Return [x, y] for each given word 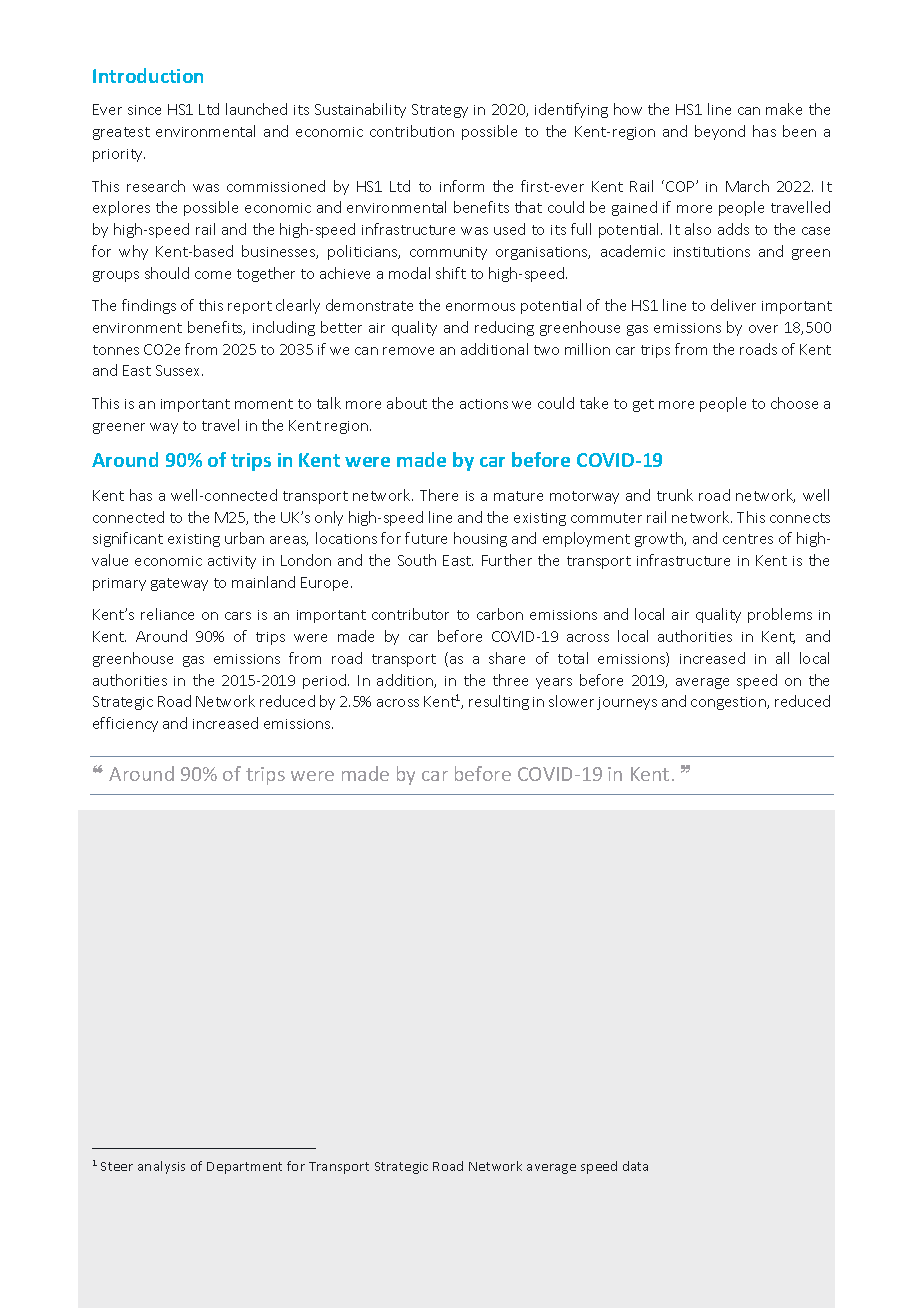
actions [484, 404]
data [635, 1166]
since [144, 110]
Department [244, 1168]
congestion [729, 703]
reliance [167, 614]
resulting [499, 702]
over [763, 329]
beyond [720, 132]
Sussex [179, 370]
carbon [500, 614]
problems [780, 615]
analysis [161, 1167]
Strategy [440, 111]
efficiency [125, 724]
